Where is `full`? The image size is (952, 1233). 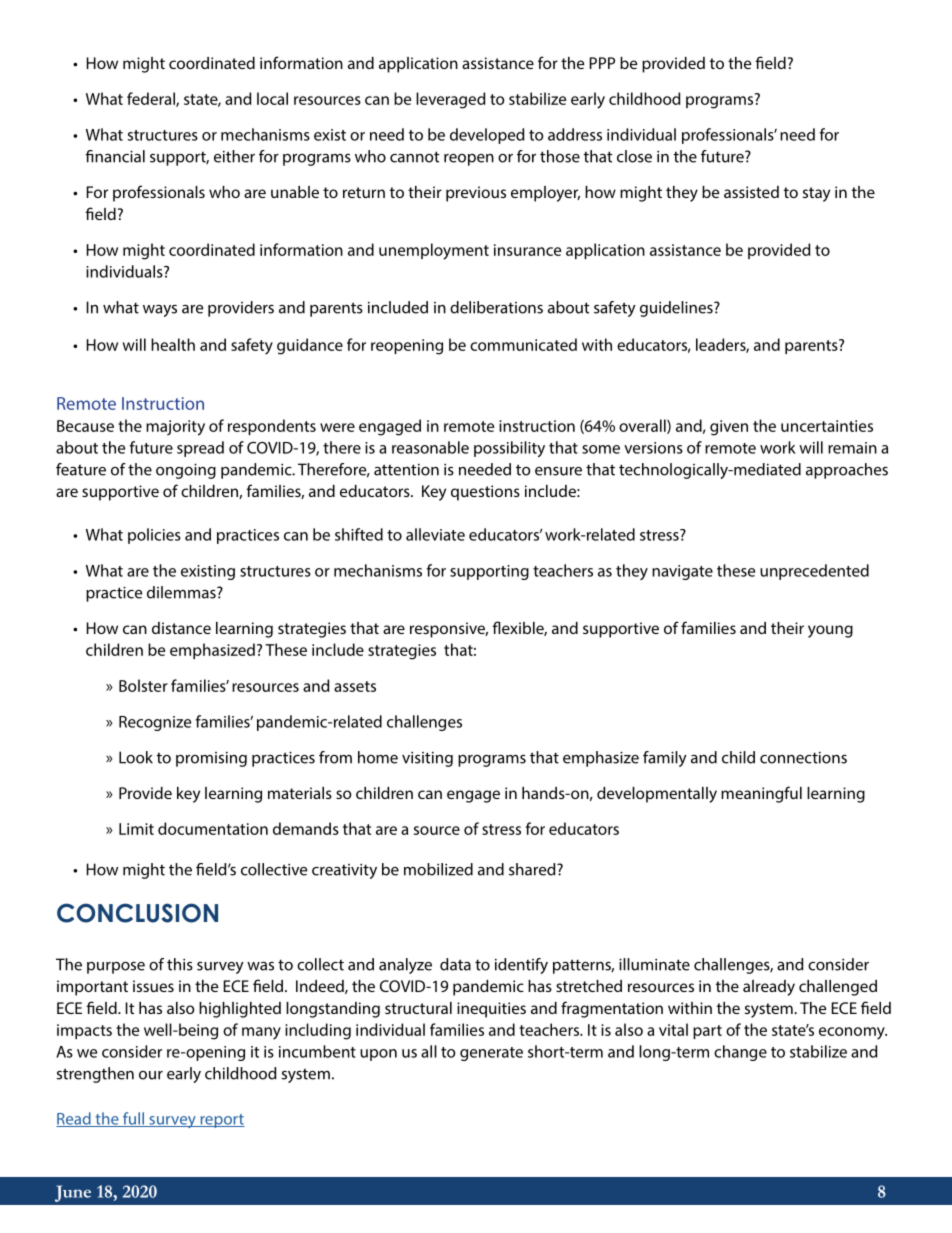 full is located at coordinates (133, 1119).
